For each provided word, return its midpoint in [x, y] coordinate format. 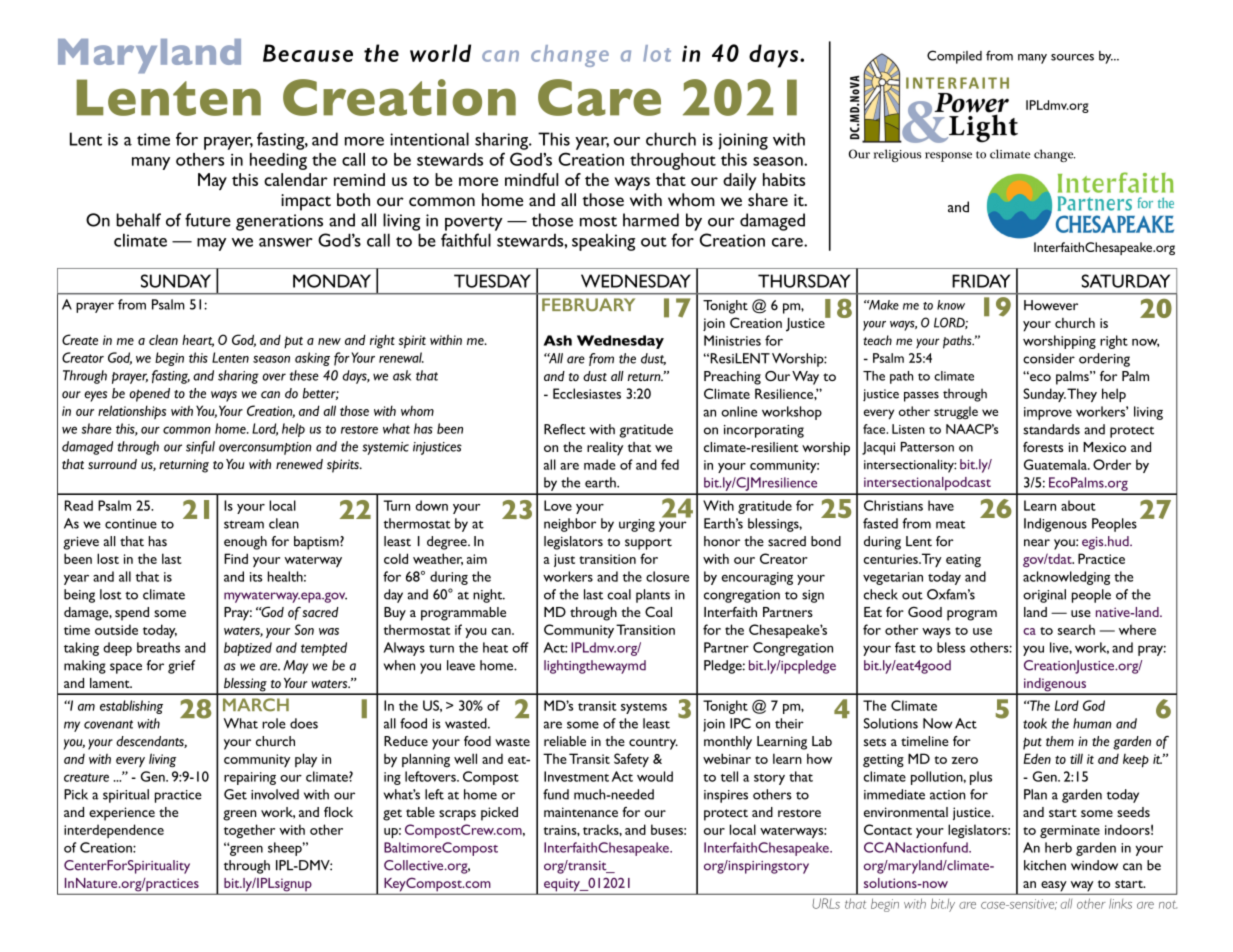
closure [667, 576]
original [1044, 596]
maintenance [581, 812]
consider [1049, 358]
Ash [557, 340]
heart [198, 340]
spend [132, 614]
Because [308, 53]
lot [657, 53]
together [249, 831]
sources [1072, 57]
